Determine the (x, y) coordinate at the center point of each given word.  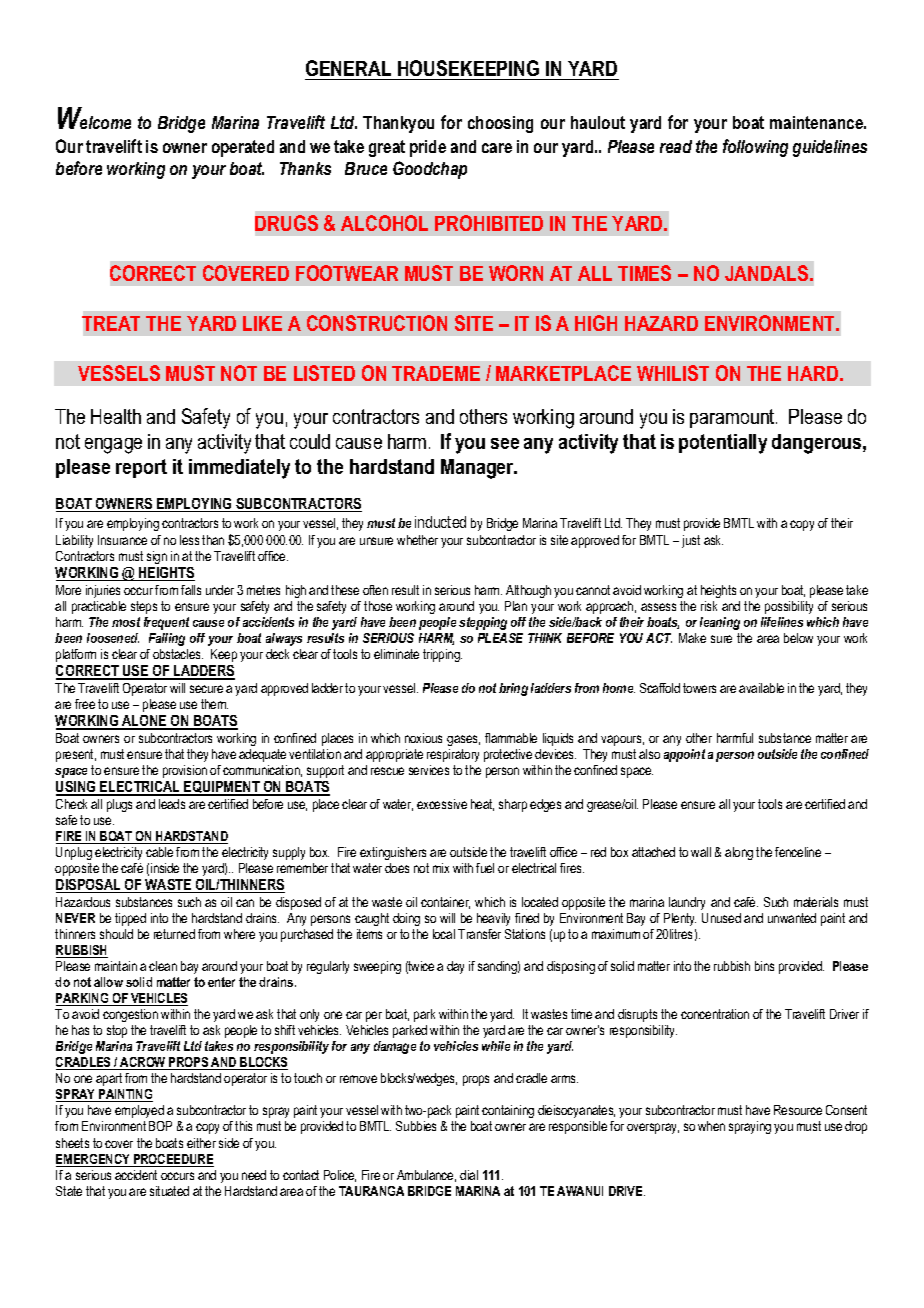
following (755, 148)
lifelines (782, 622)
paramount (733, 418)
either (201, 1143)
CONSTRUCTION (377, 323)
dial (469, 1175)
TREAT (111, 323)
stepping (483, 623)
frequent (166, 623)
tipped (130, 919)
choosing (500, 124)
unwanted (792, 918)
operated (243, 148)
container (445, 903)
